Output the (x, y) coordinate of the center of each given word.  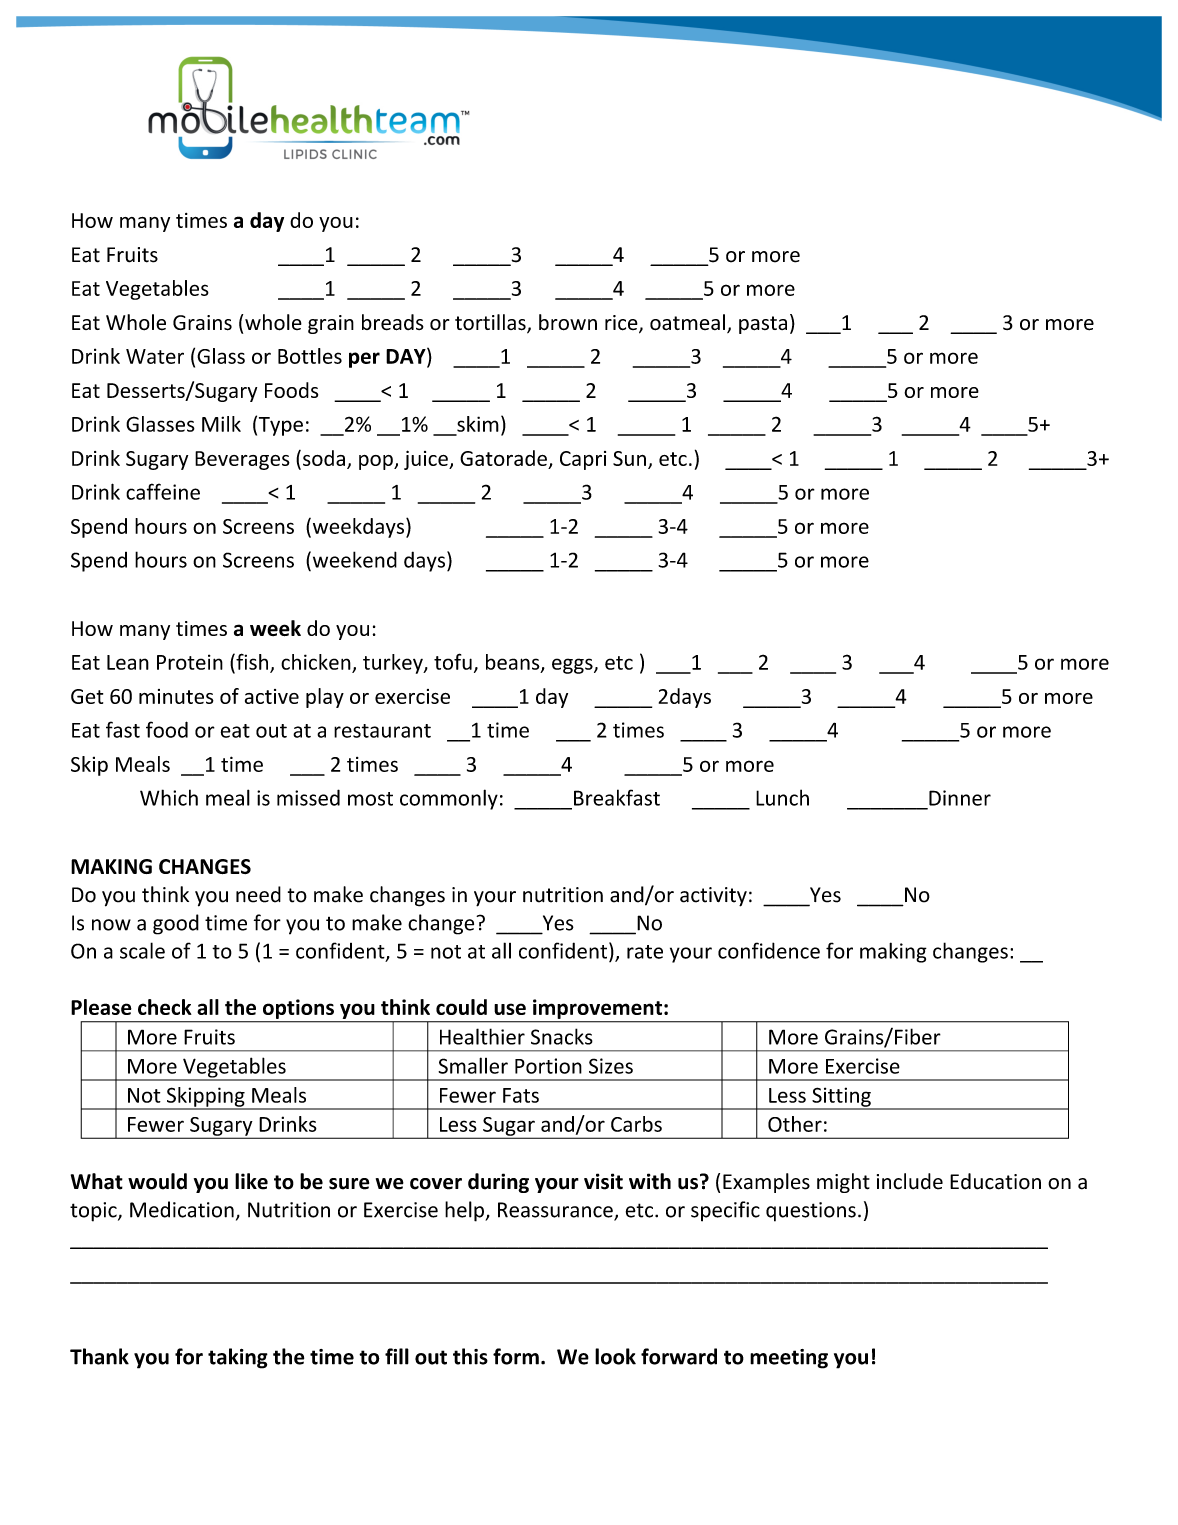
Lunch (782, 797)
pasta (763, 325)
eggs (573, 666)
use (510, 1009)
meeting (789, 1359)
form (516, 1356)
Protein (190, 662)
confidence (769, 950)
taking (238, 1358)
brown (568, 322)
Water (155, 356)
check (165, 1007)
